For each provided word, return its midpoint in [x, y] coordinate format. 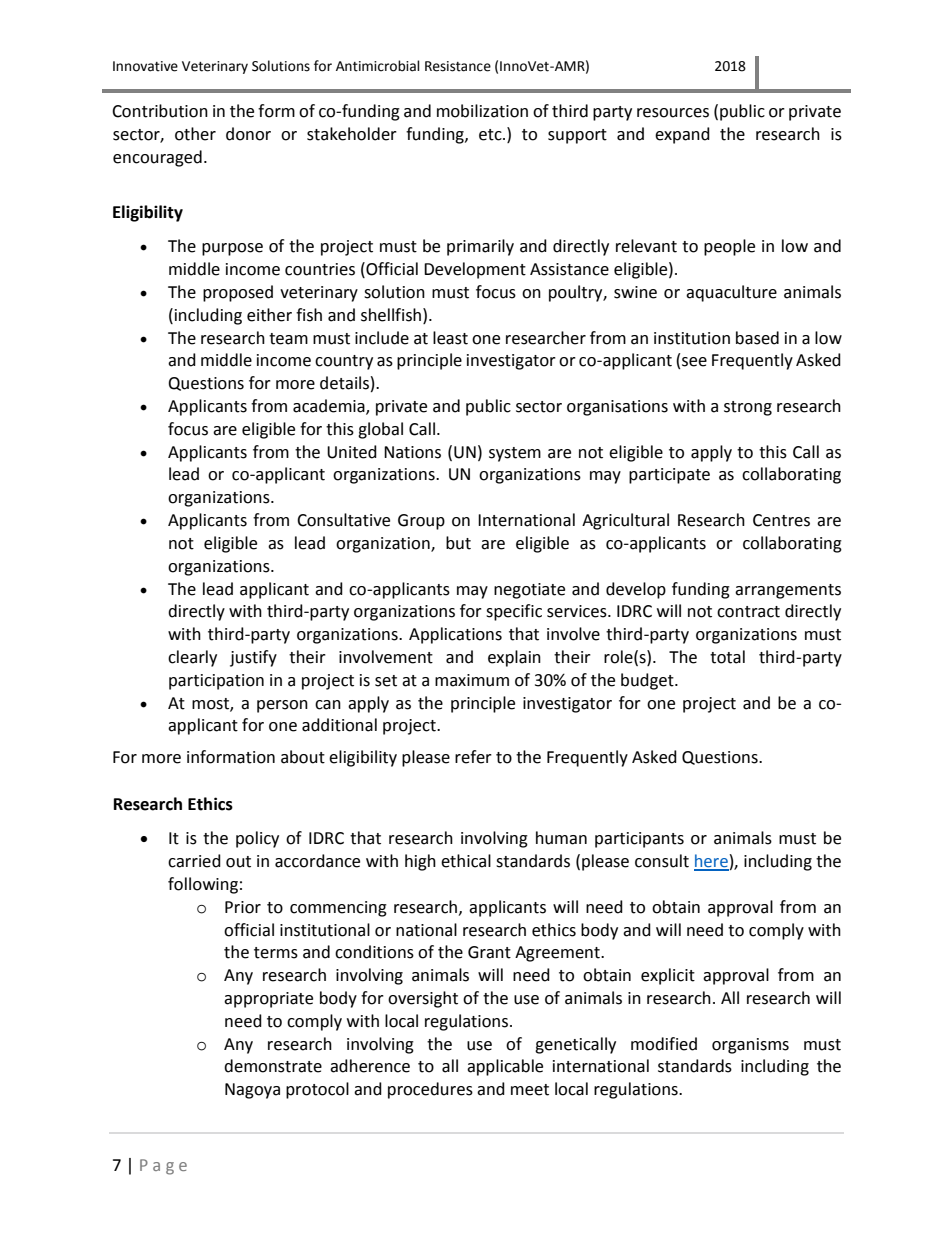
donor [248, 134]
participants [639, 840]
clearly [192, 658]
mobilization [482, 111]
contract [748, 612]
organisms [750, 1046]
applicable [505, 1067]
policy [257, 839]
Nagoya [252, 1091]
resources [673, 113]
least [450, 338]
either [269, 315]
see [694, 362]
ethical [466, 861]
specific [514, 612]
